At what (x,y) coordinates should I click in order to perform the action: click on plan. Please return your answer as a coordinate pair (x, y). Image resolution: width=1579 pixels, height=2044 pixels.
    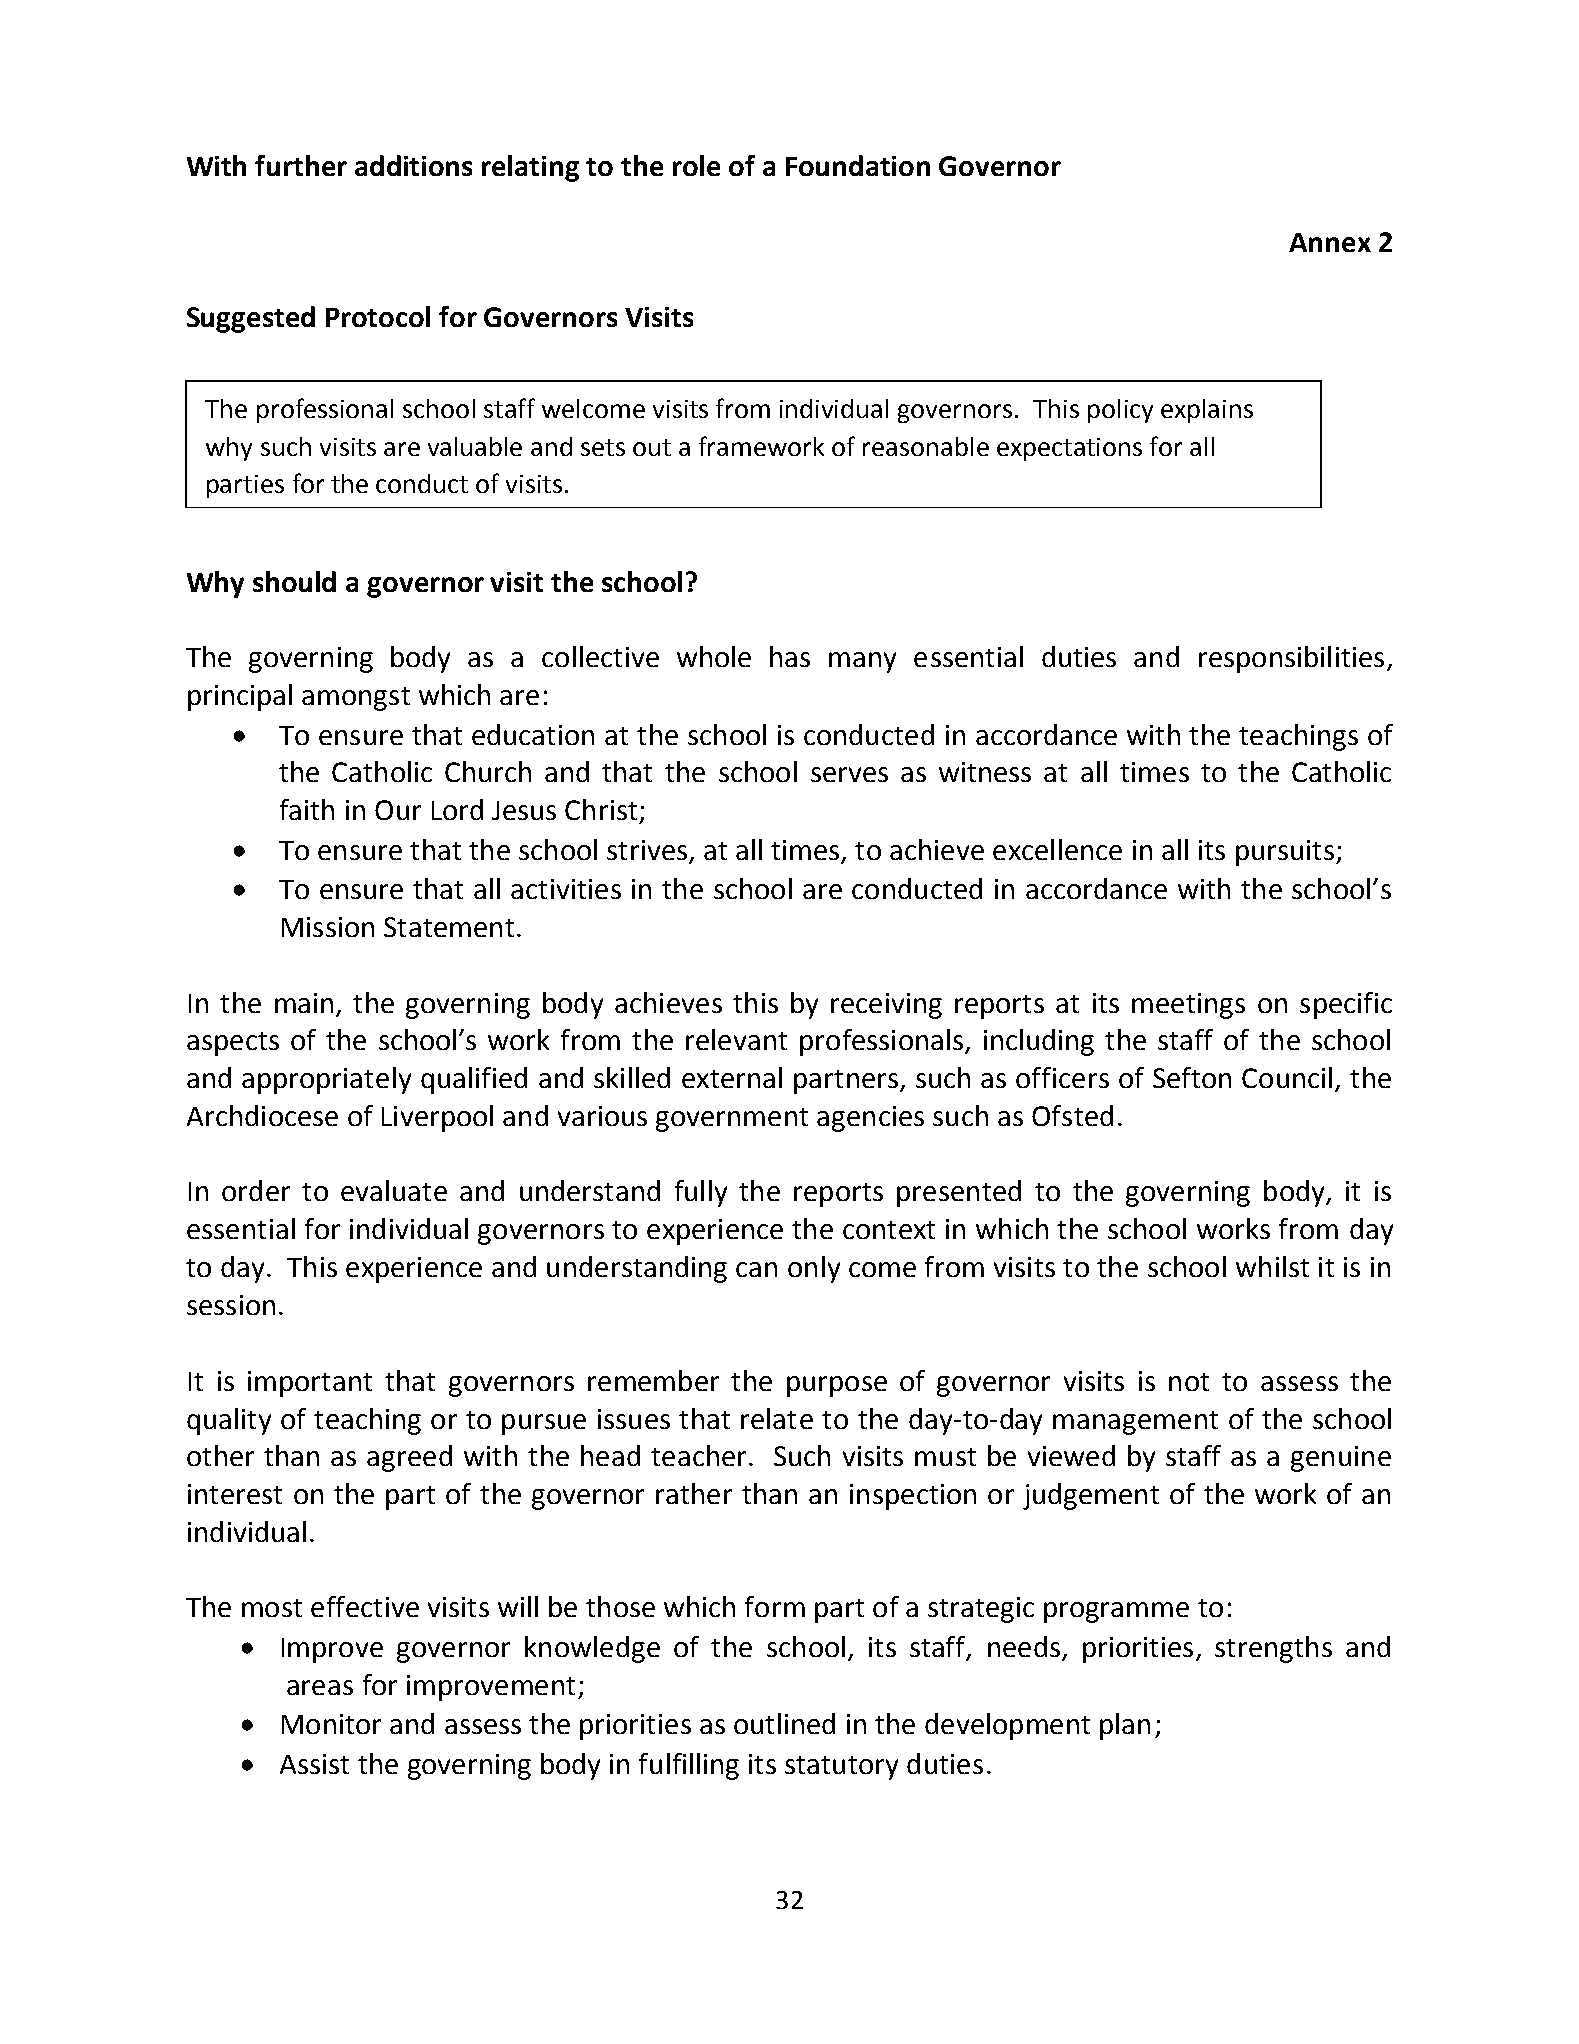
    Looking at the image, I should click on (1125, 1726).
